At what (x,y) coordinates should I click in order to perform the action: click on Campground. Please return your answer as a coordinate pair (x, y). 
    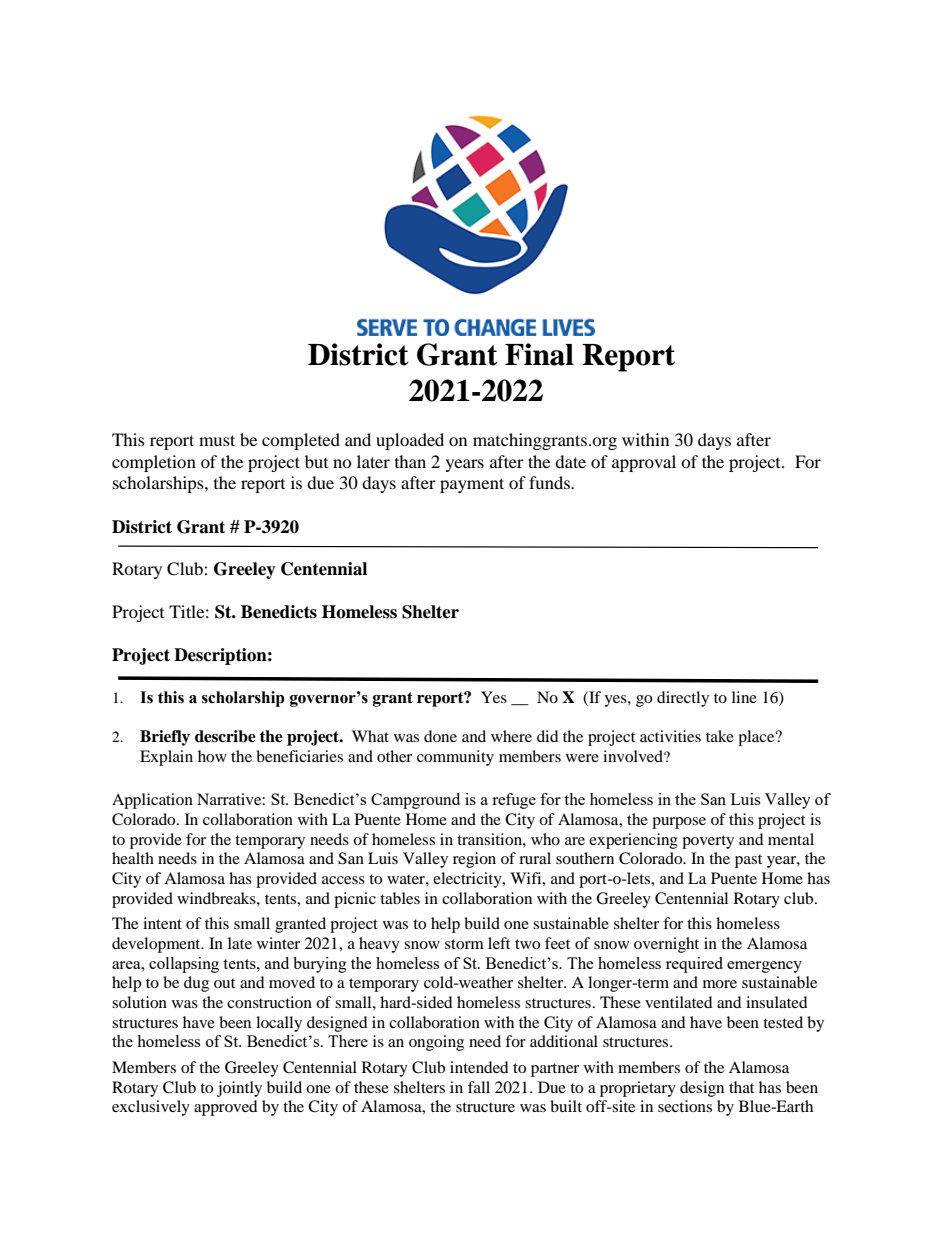
    Looking at the image, I should click on (415, 801).
